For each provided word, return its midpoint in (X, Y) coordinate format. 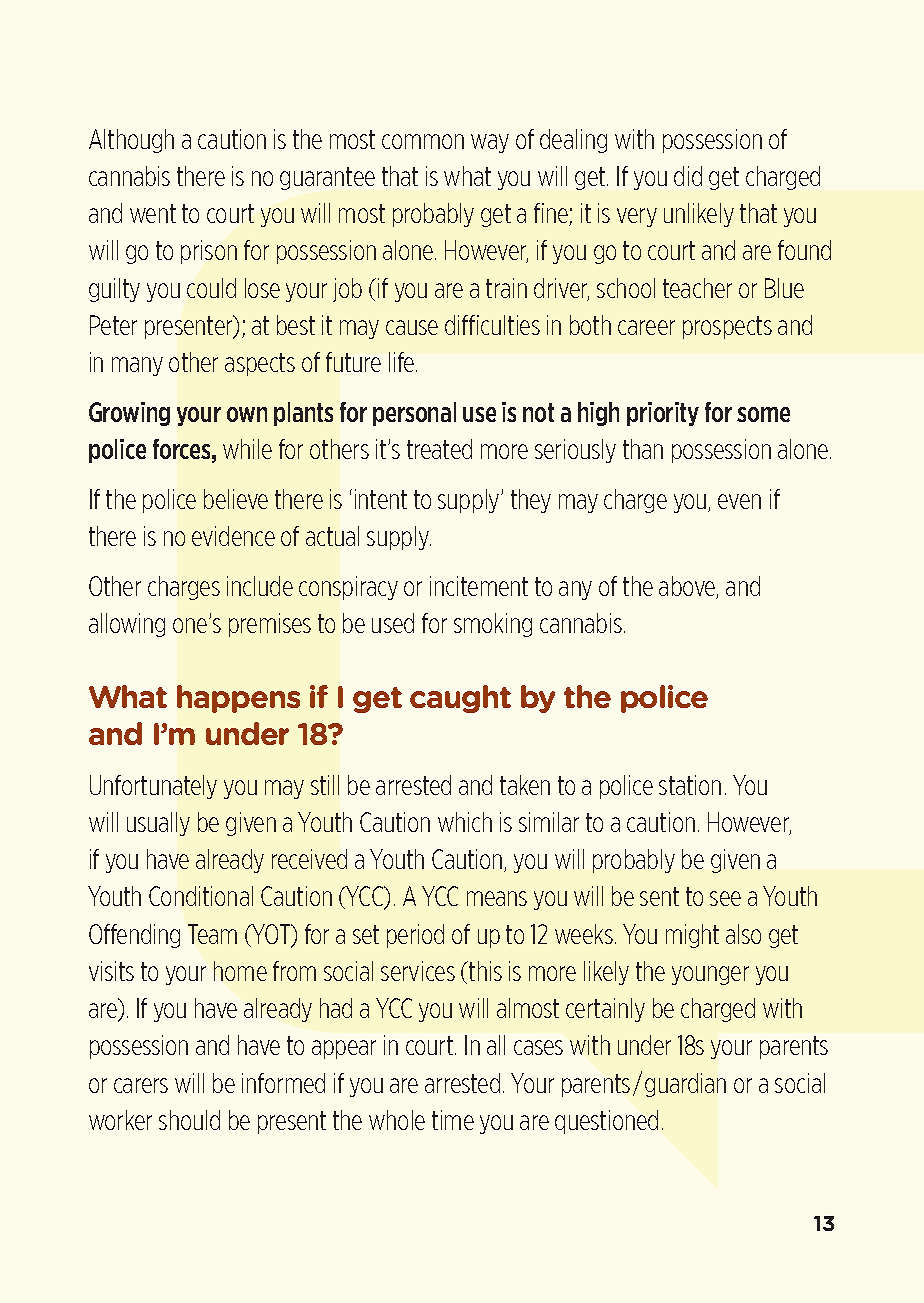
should (189, 1120)
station (690, 785)
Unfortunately (153, 787)
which (465, 822)
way (490, 143)
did (688, 176)
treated (439, 449)
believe (236, 499)
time (453, 1120)
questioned (606, 1122)
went (153, 213)
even (739, 501)
